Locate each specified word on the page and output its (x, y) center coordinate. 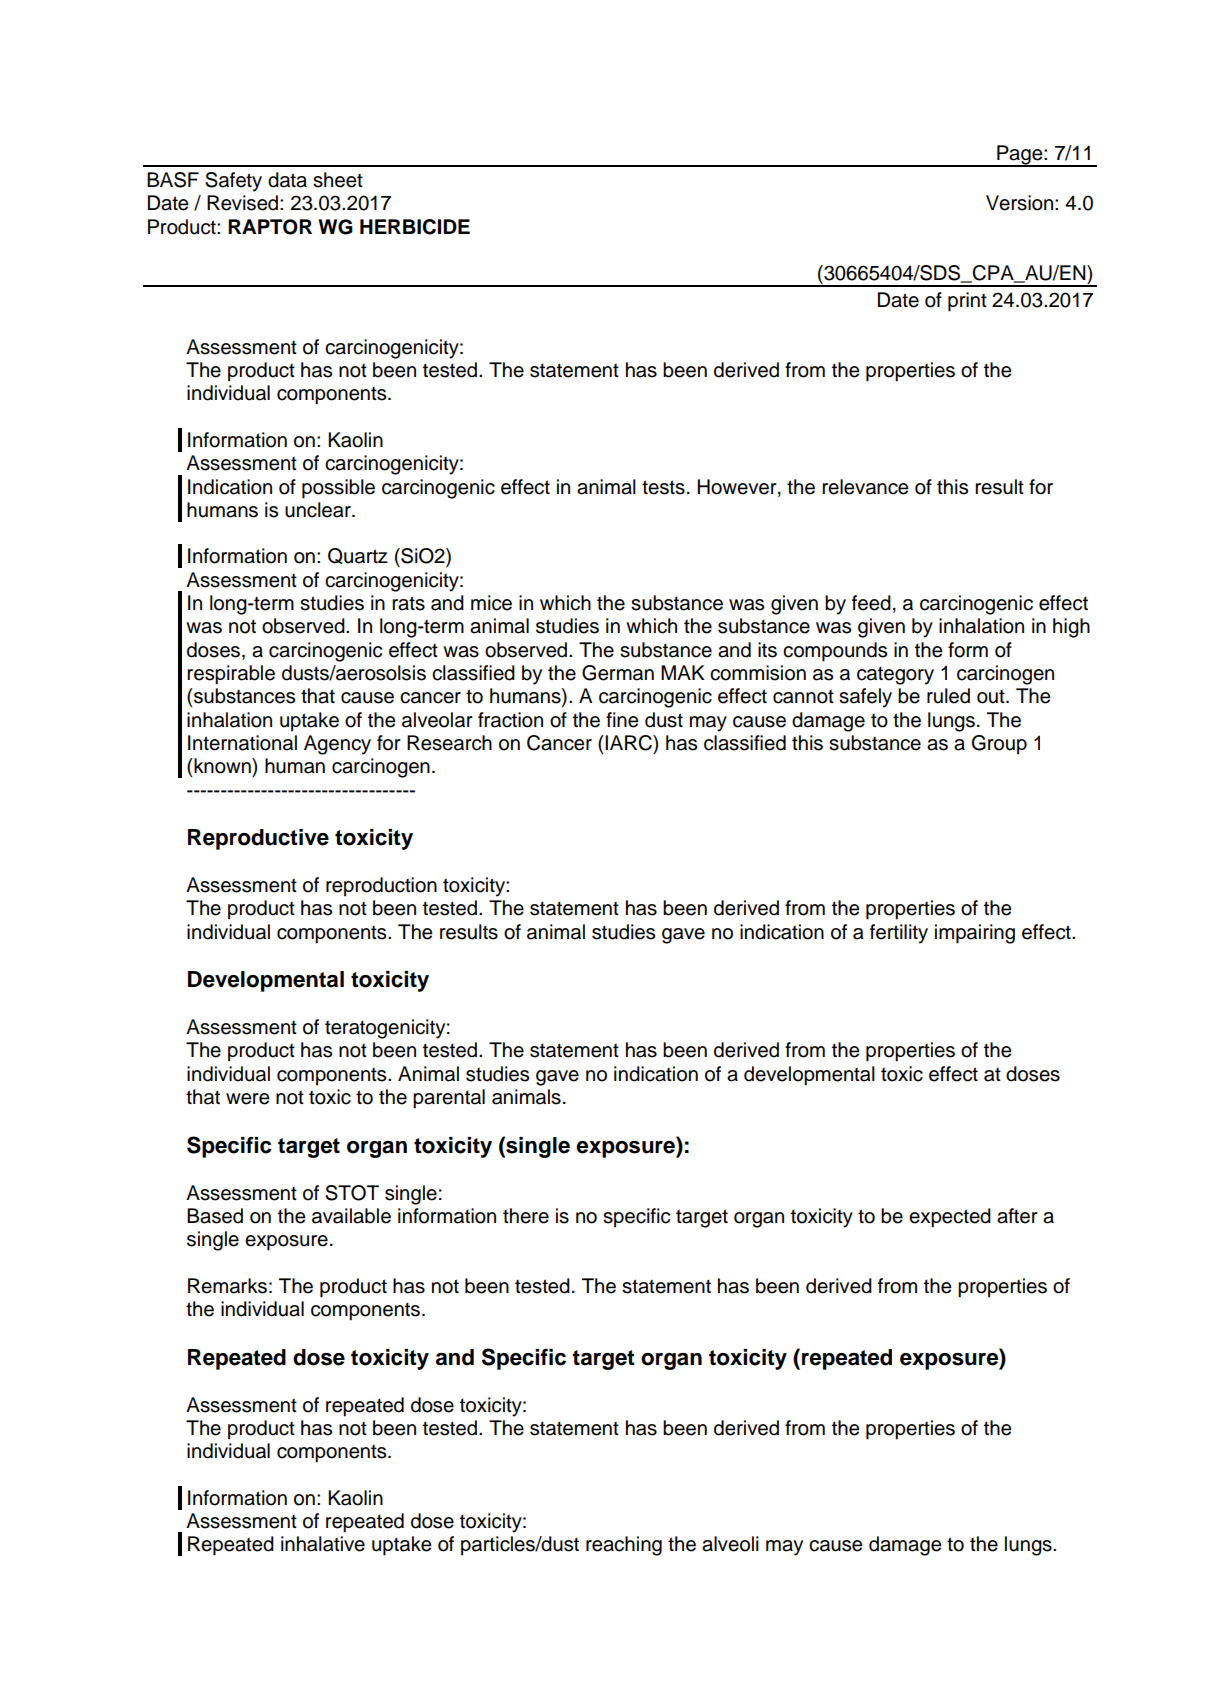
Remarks (227, 1286)
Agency (337, 745)
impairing (975, 934)
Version (1019, 203)
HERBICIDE (415, 227)
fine (622, 720)
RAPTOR (270, 227)
